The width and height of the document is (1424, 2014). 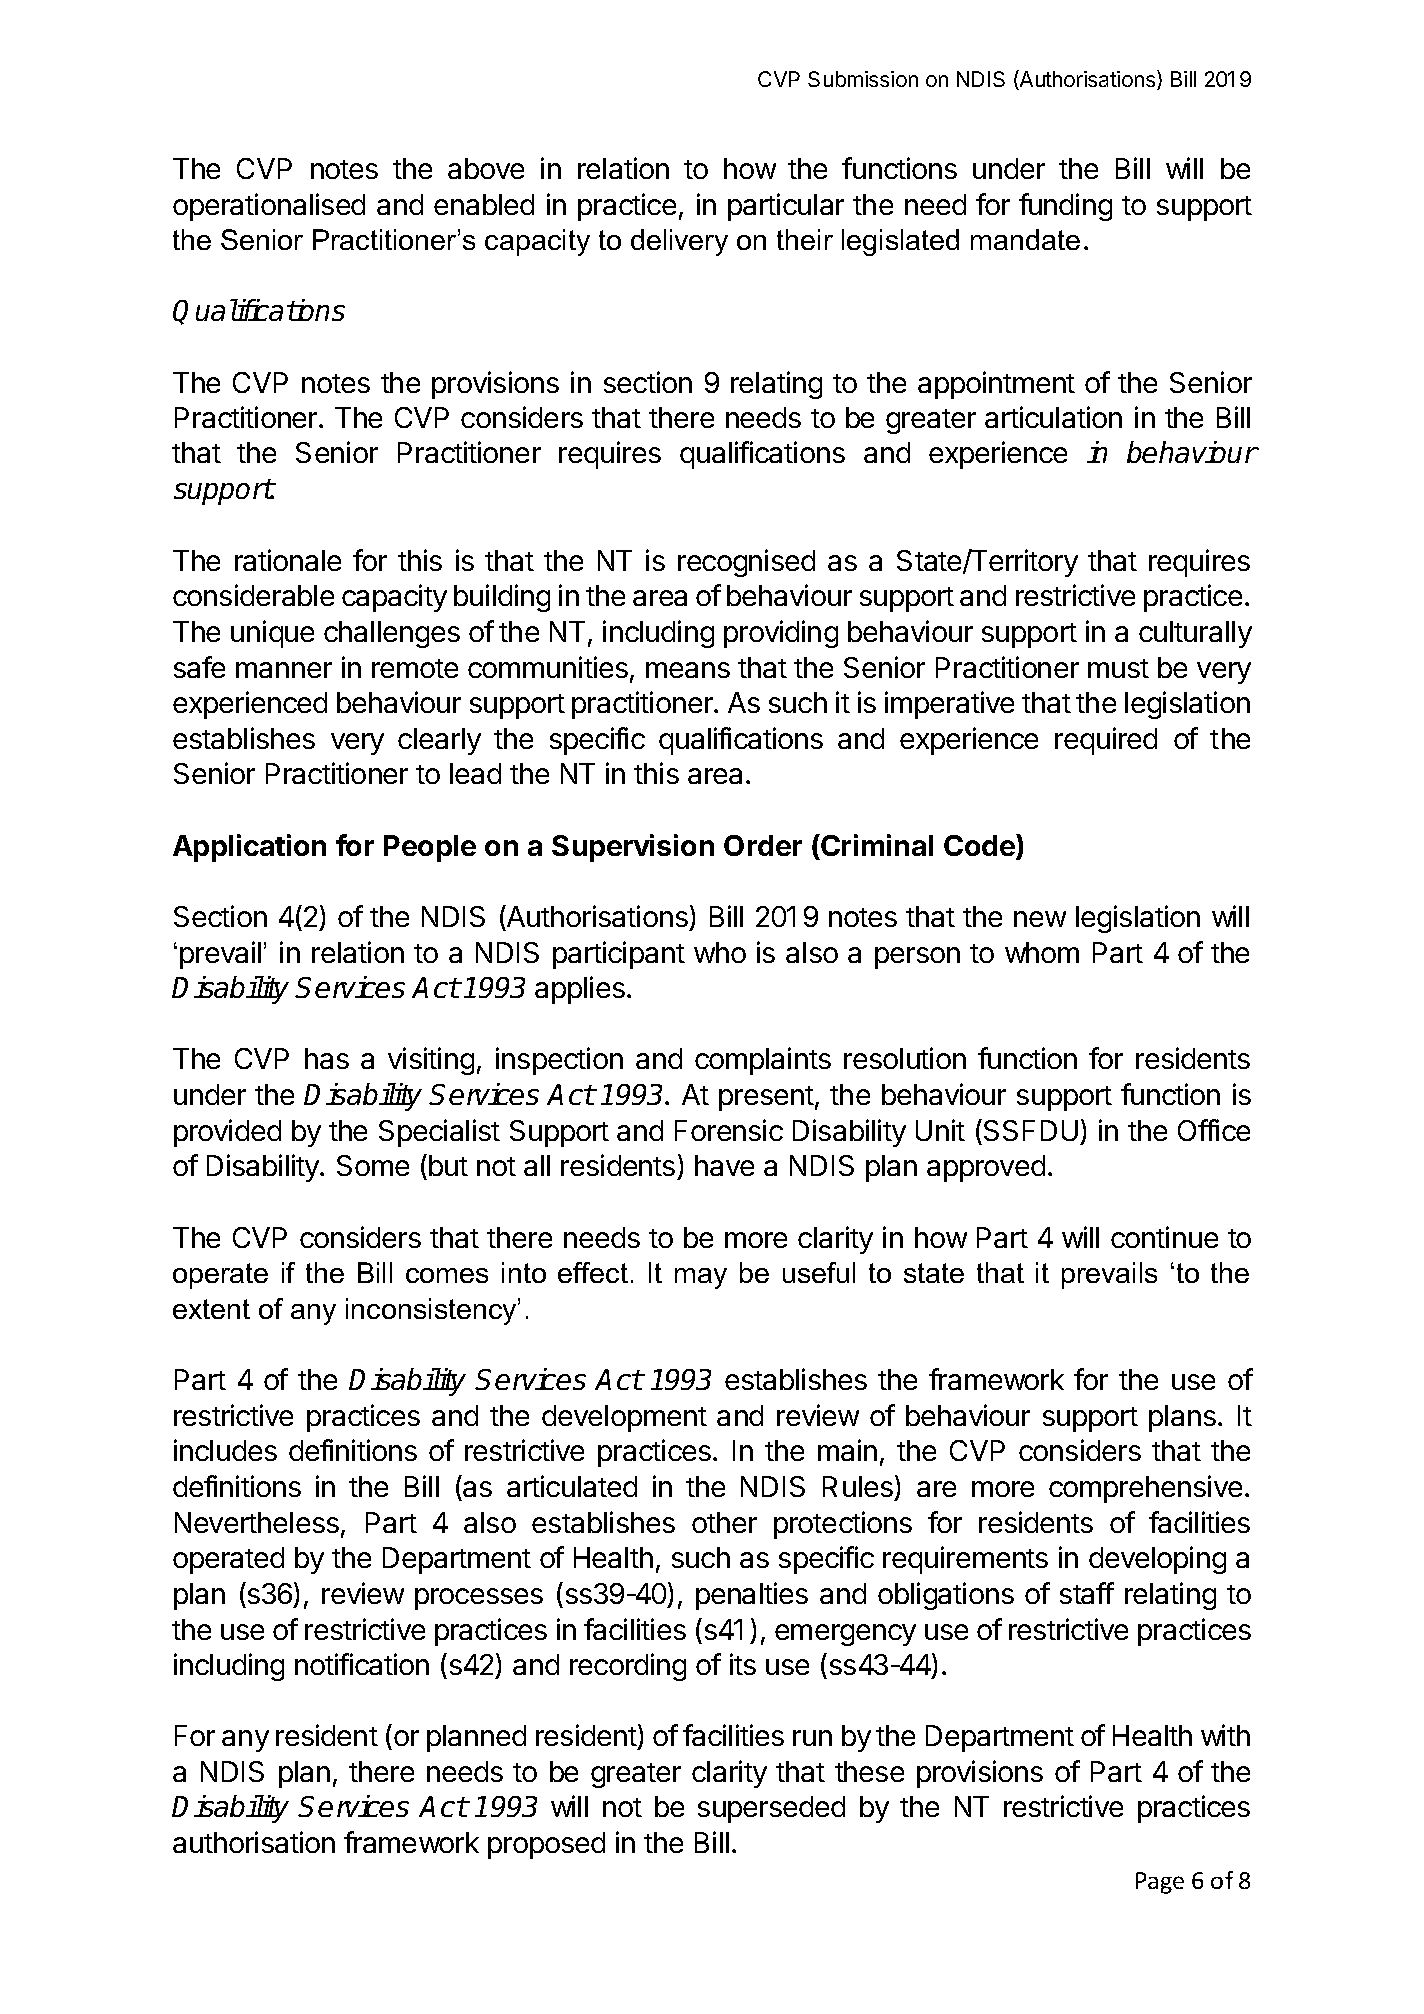 I want to click on recognised, so click(x=746, y=563).
